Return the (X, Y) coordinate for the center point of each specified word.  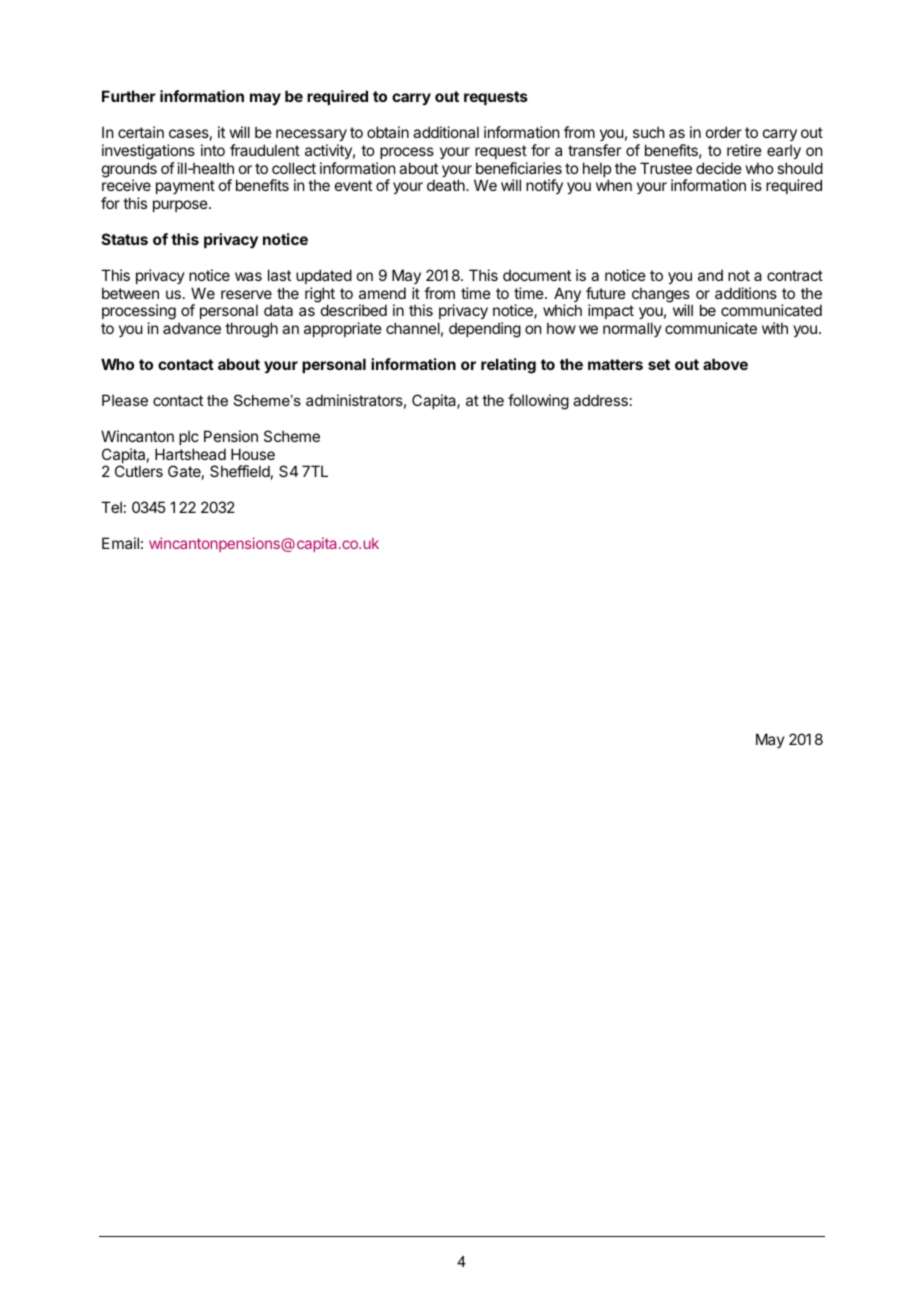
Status (125, 239)
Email (120, 543)
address (600, 400)
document (537, 275)
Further (129, 96)
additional (446, 132)
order (724, 132)
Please (125, 400)
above (725, 364)
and (710, 275)
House (253, 454)
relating (508, 366)
